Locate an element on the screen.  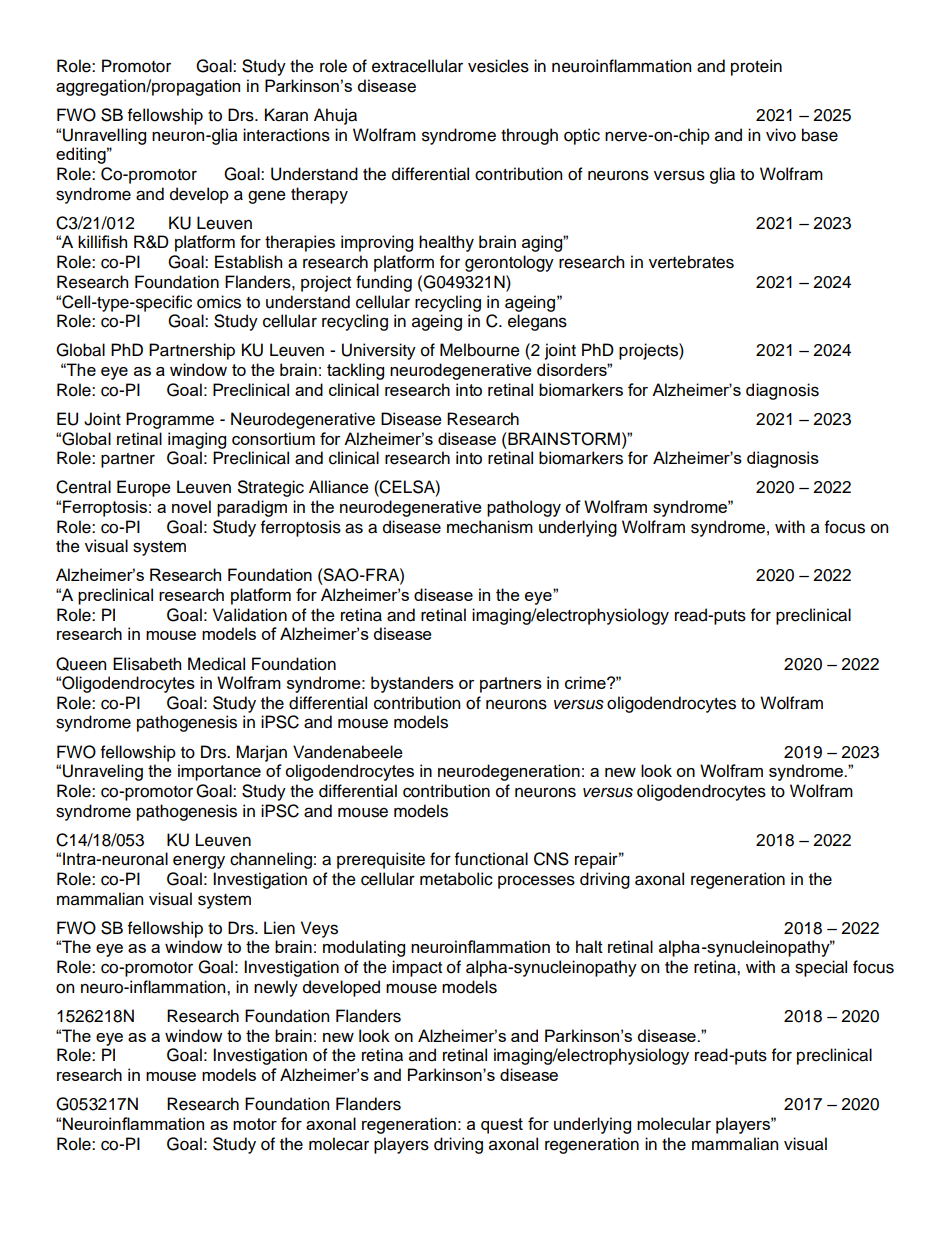
Unravelling is located at coordinates (104, 136).
